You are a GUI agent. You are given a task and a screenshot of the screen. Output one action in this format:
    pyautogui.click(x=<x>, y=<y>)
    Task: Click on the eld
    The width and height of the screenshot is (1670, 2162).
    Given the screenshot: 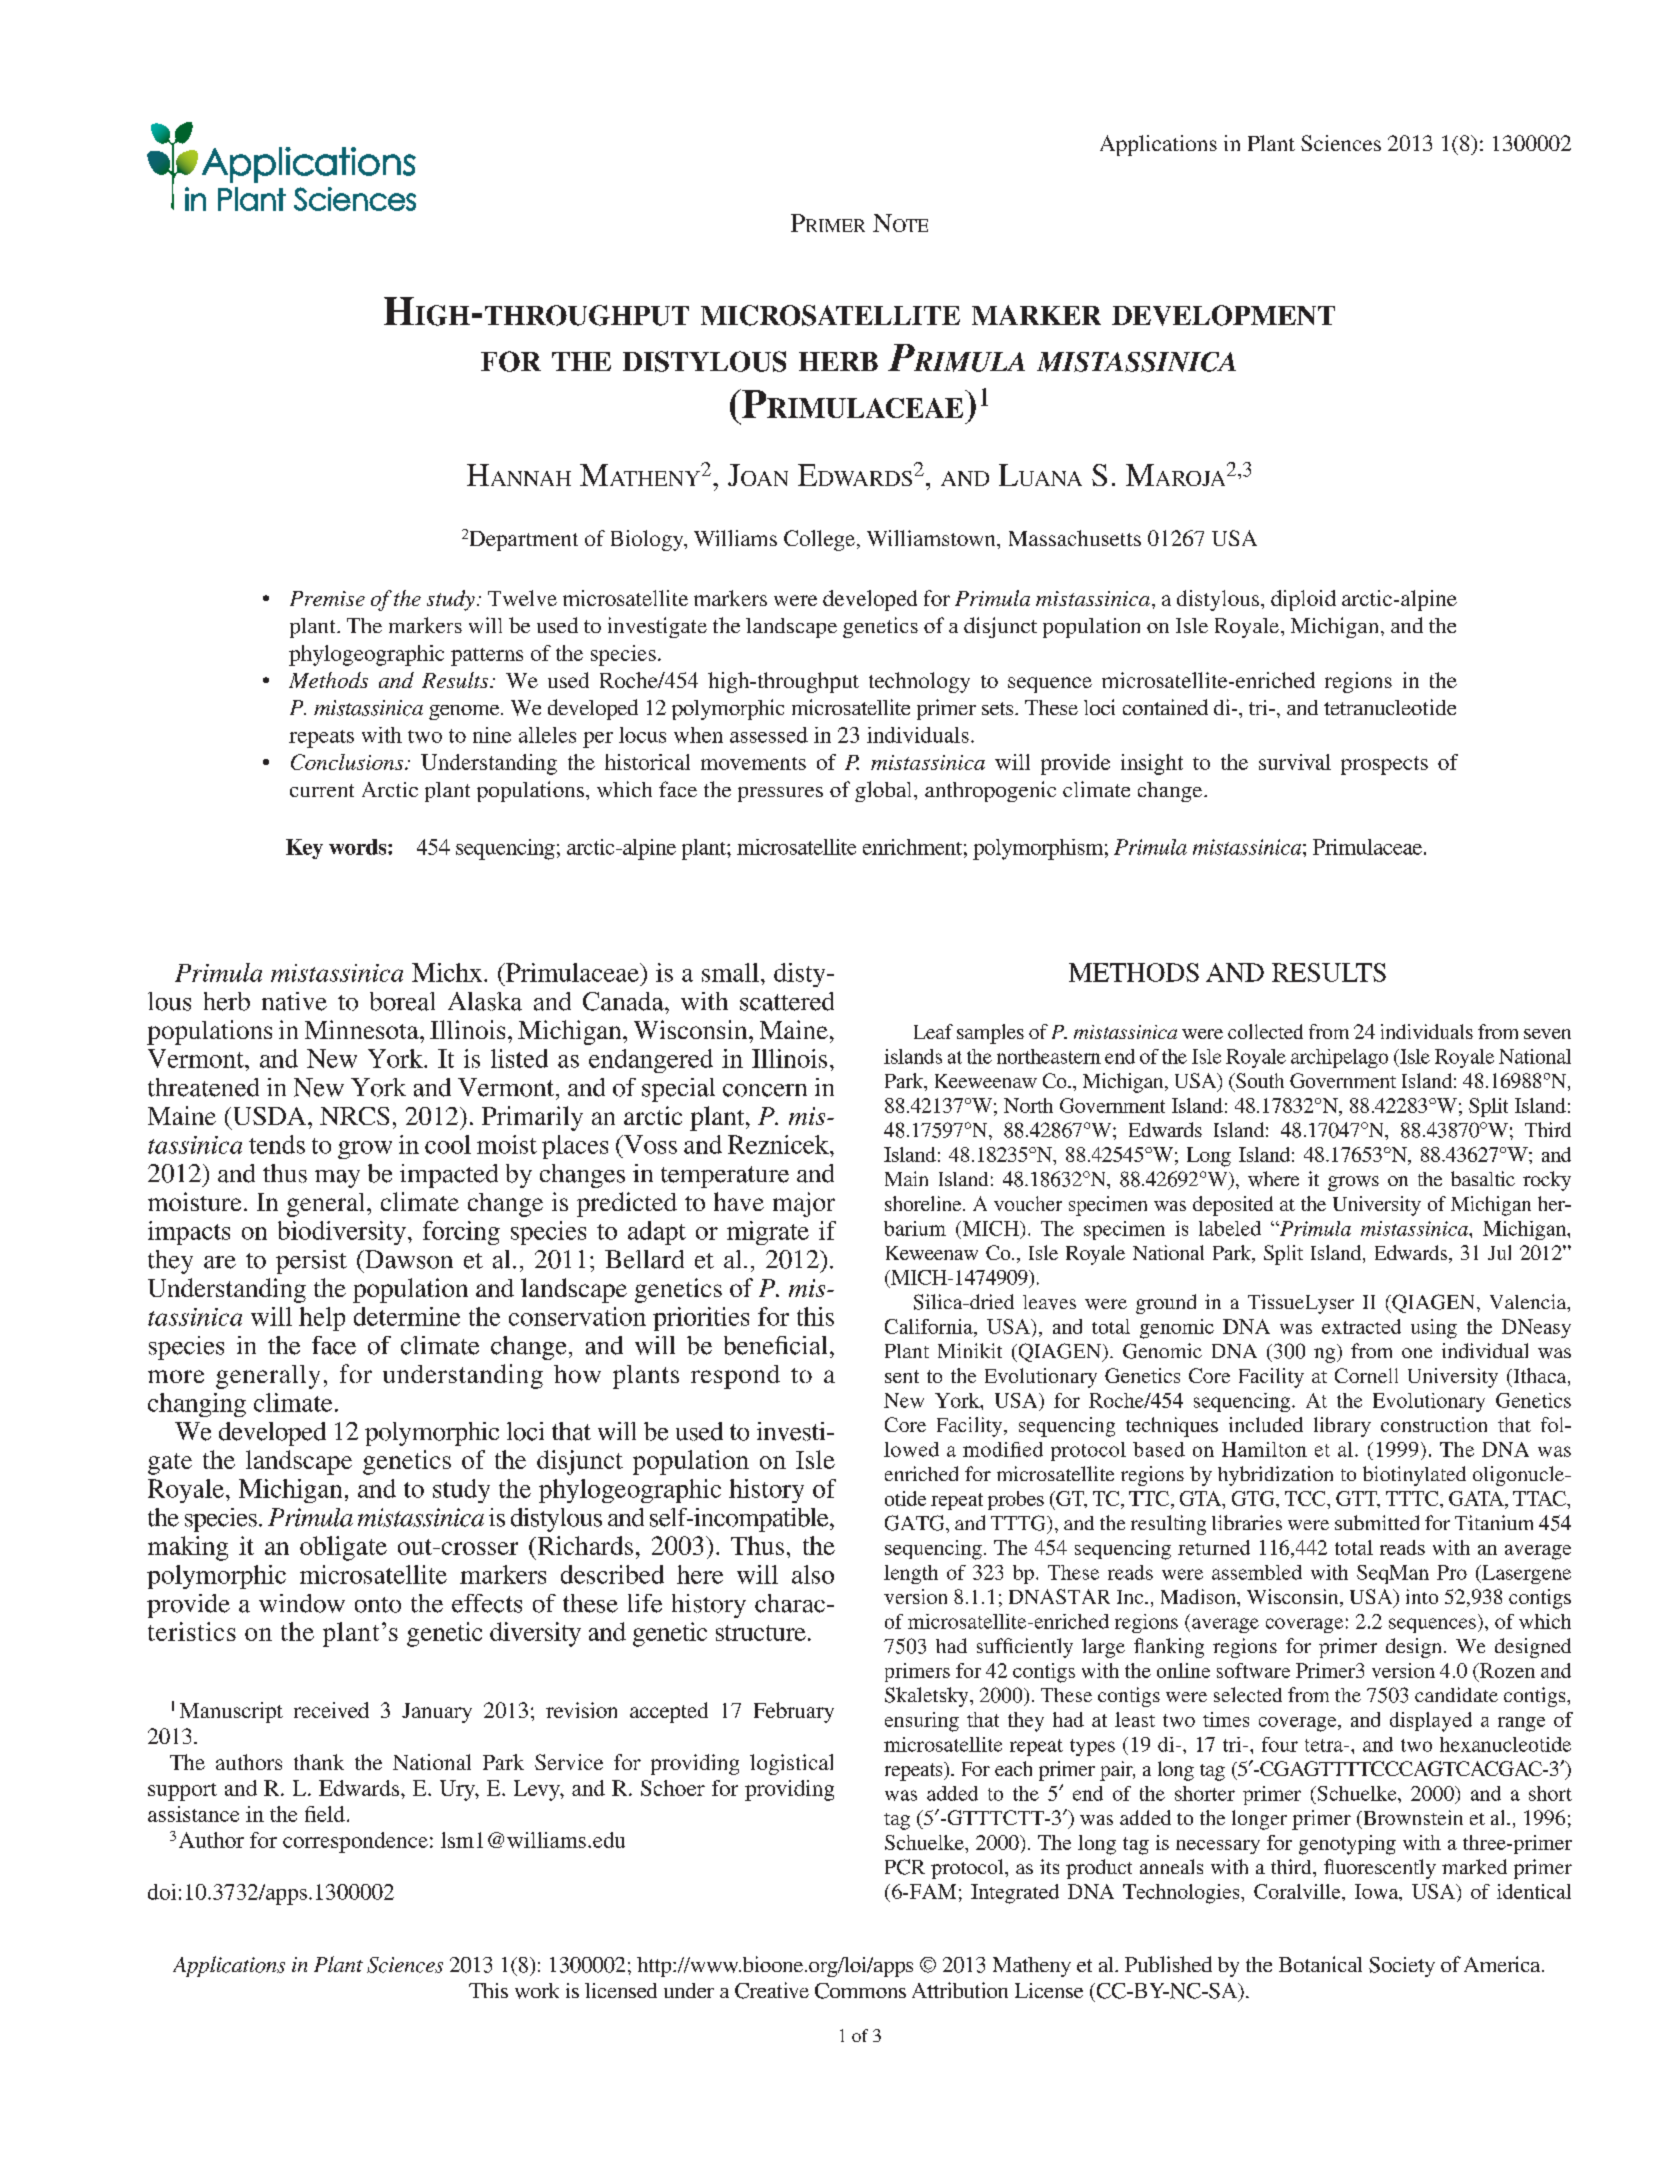 What is the action you would take?
    pyautogui.click(x=331, y=1814)
